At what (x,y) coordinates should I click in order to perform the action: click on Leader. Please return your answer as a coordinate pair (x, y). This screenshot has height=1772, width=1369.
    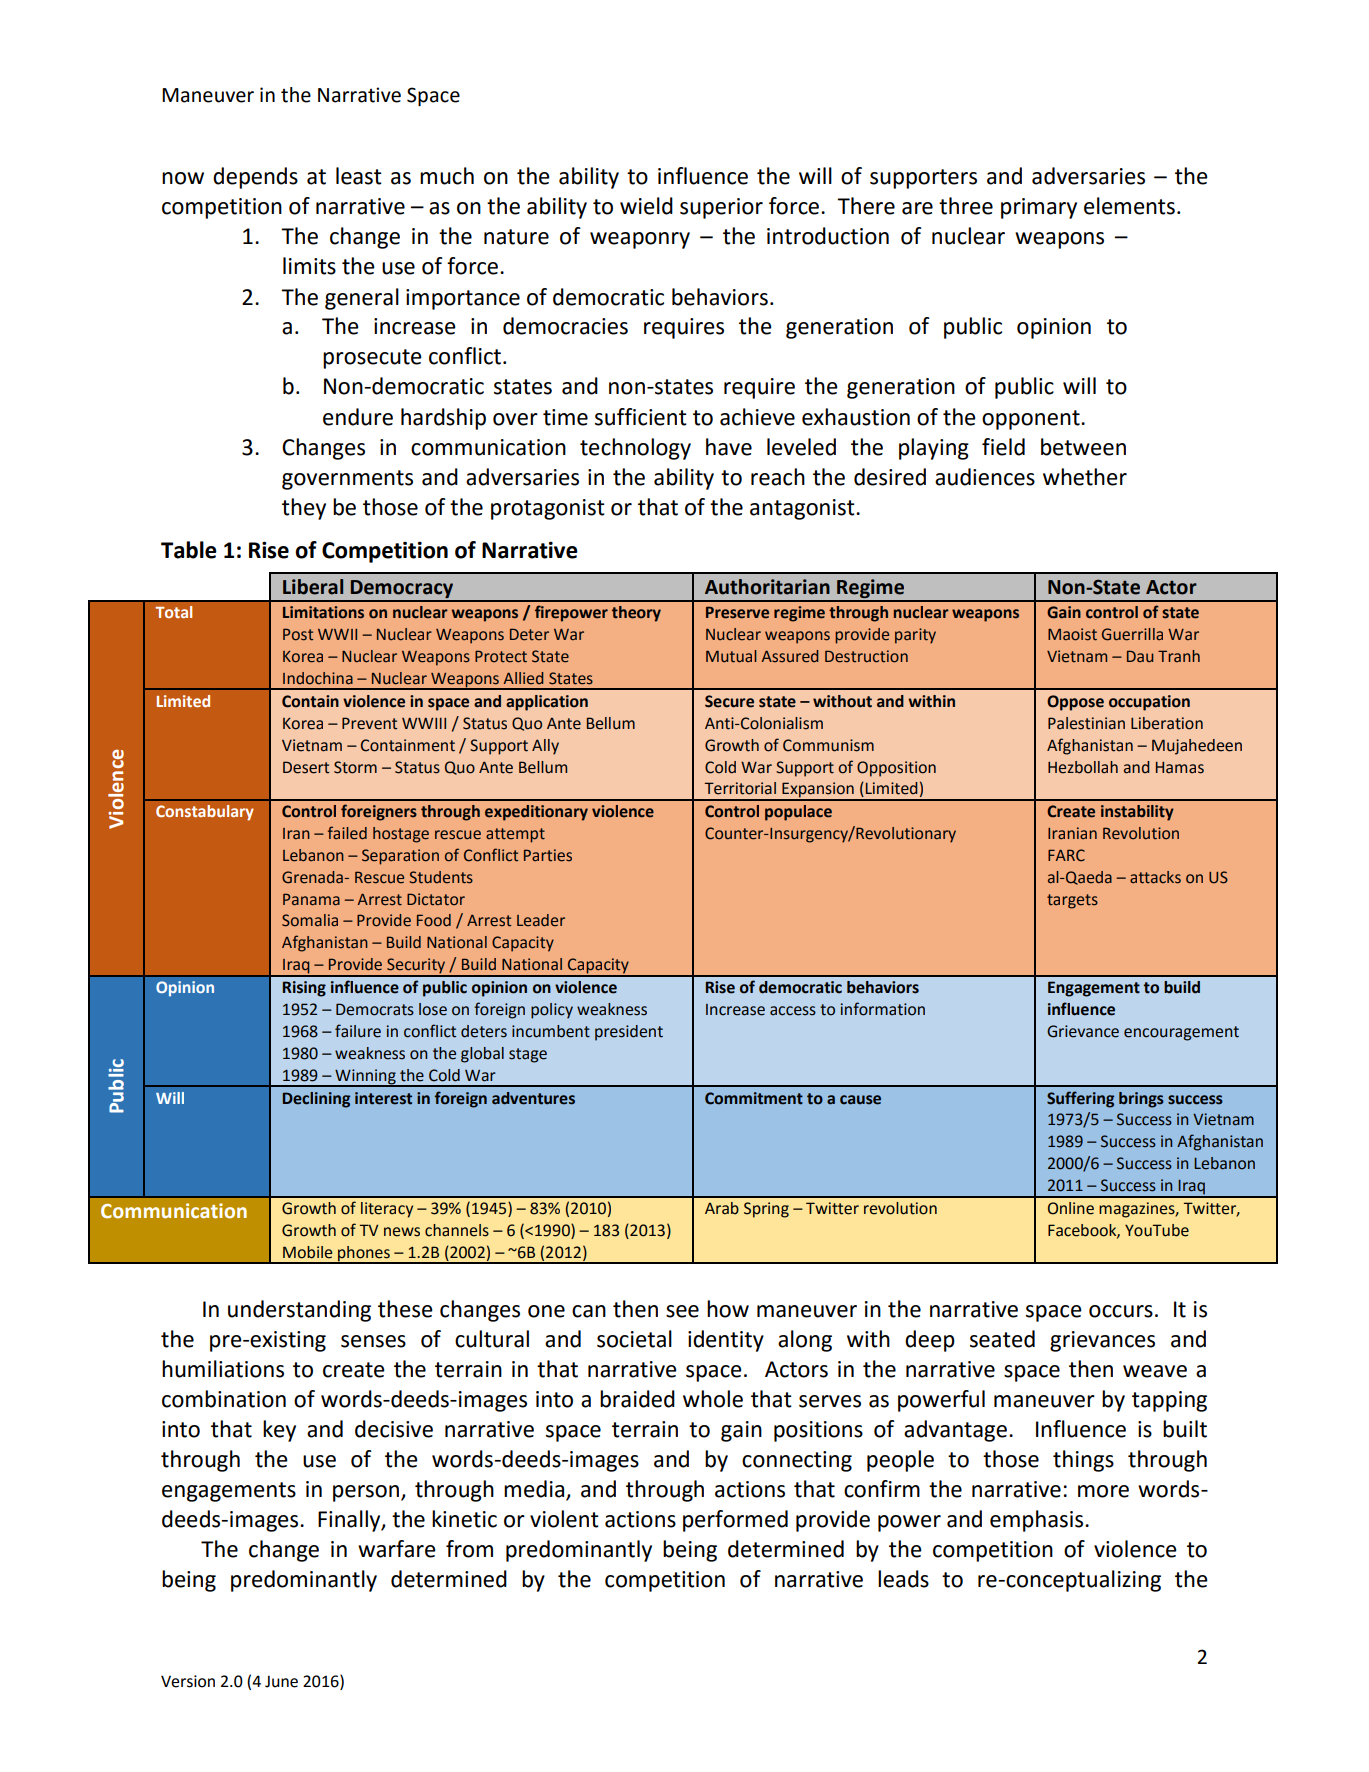
    Looking at the image, I should click on (541, 920).
